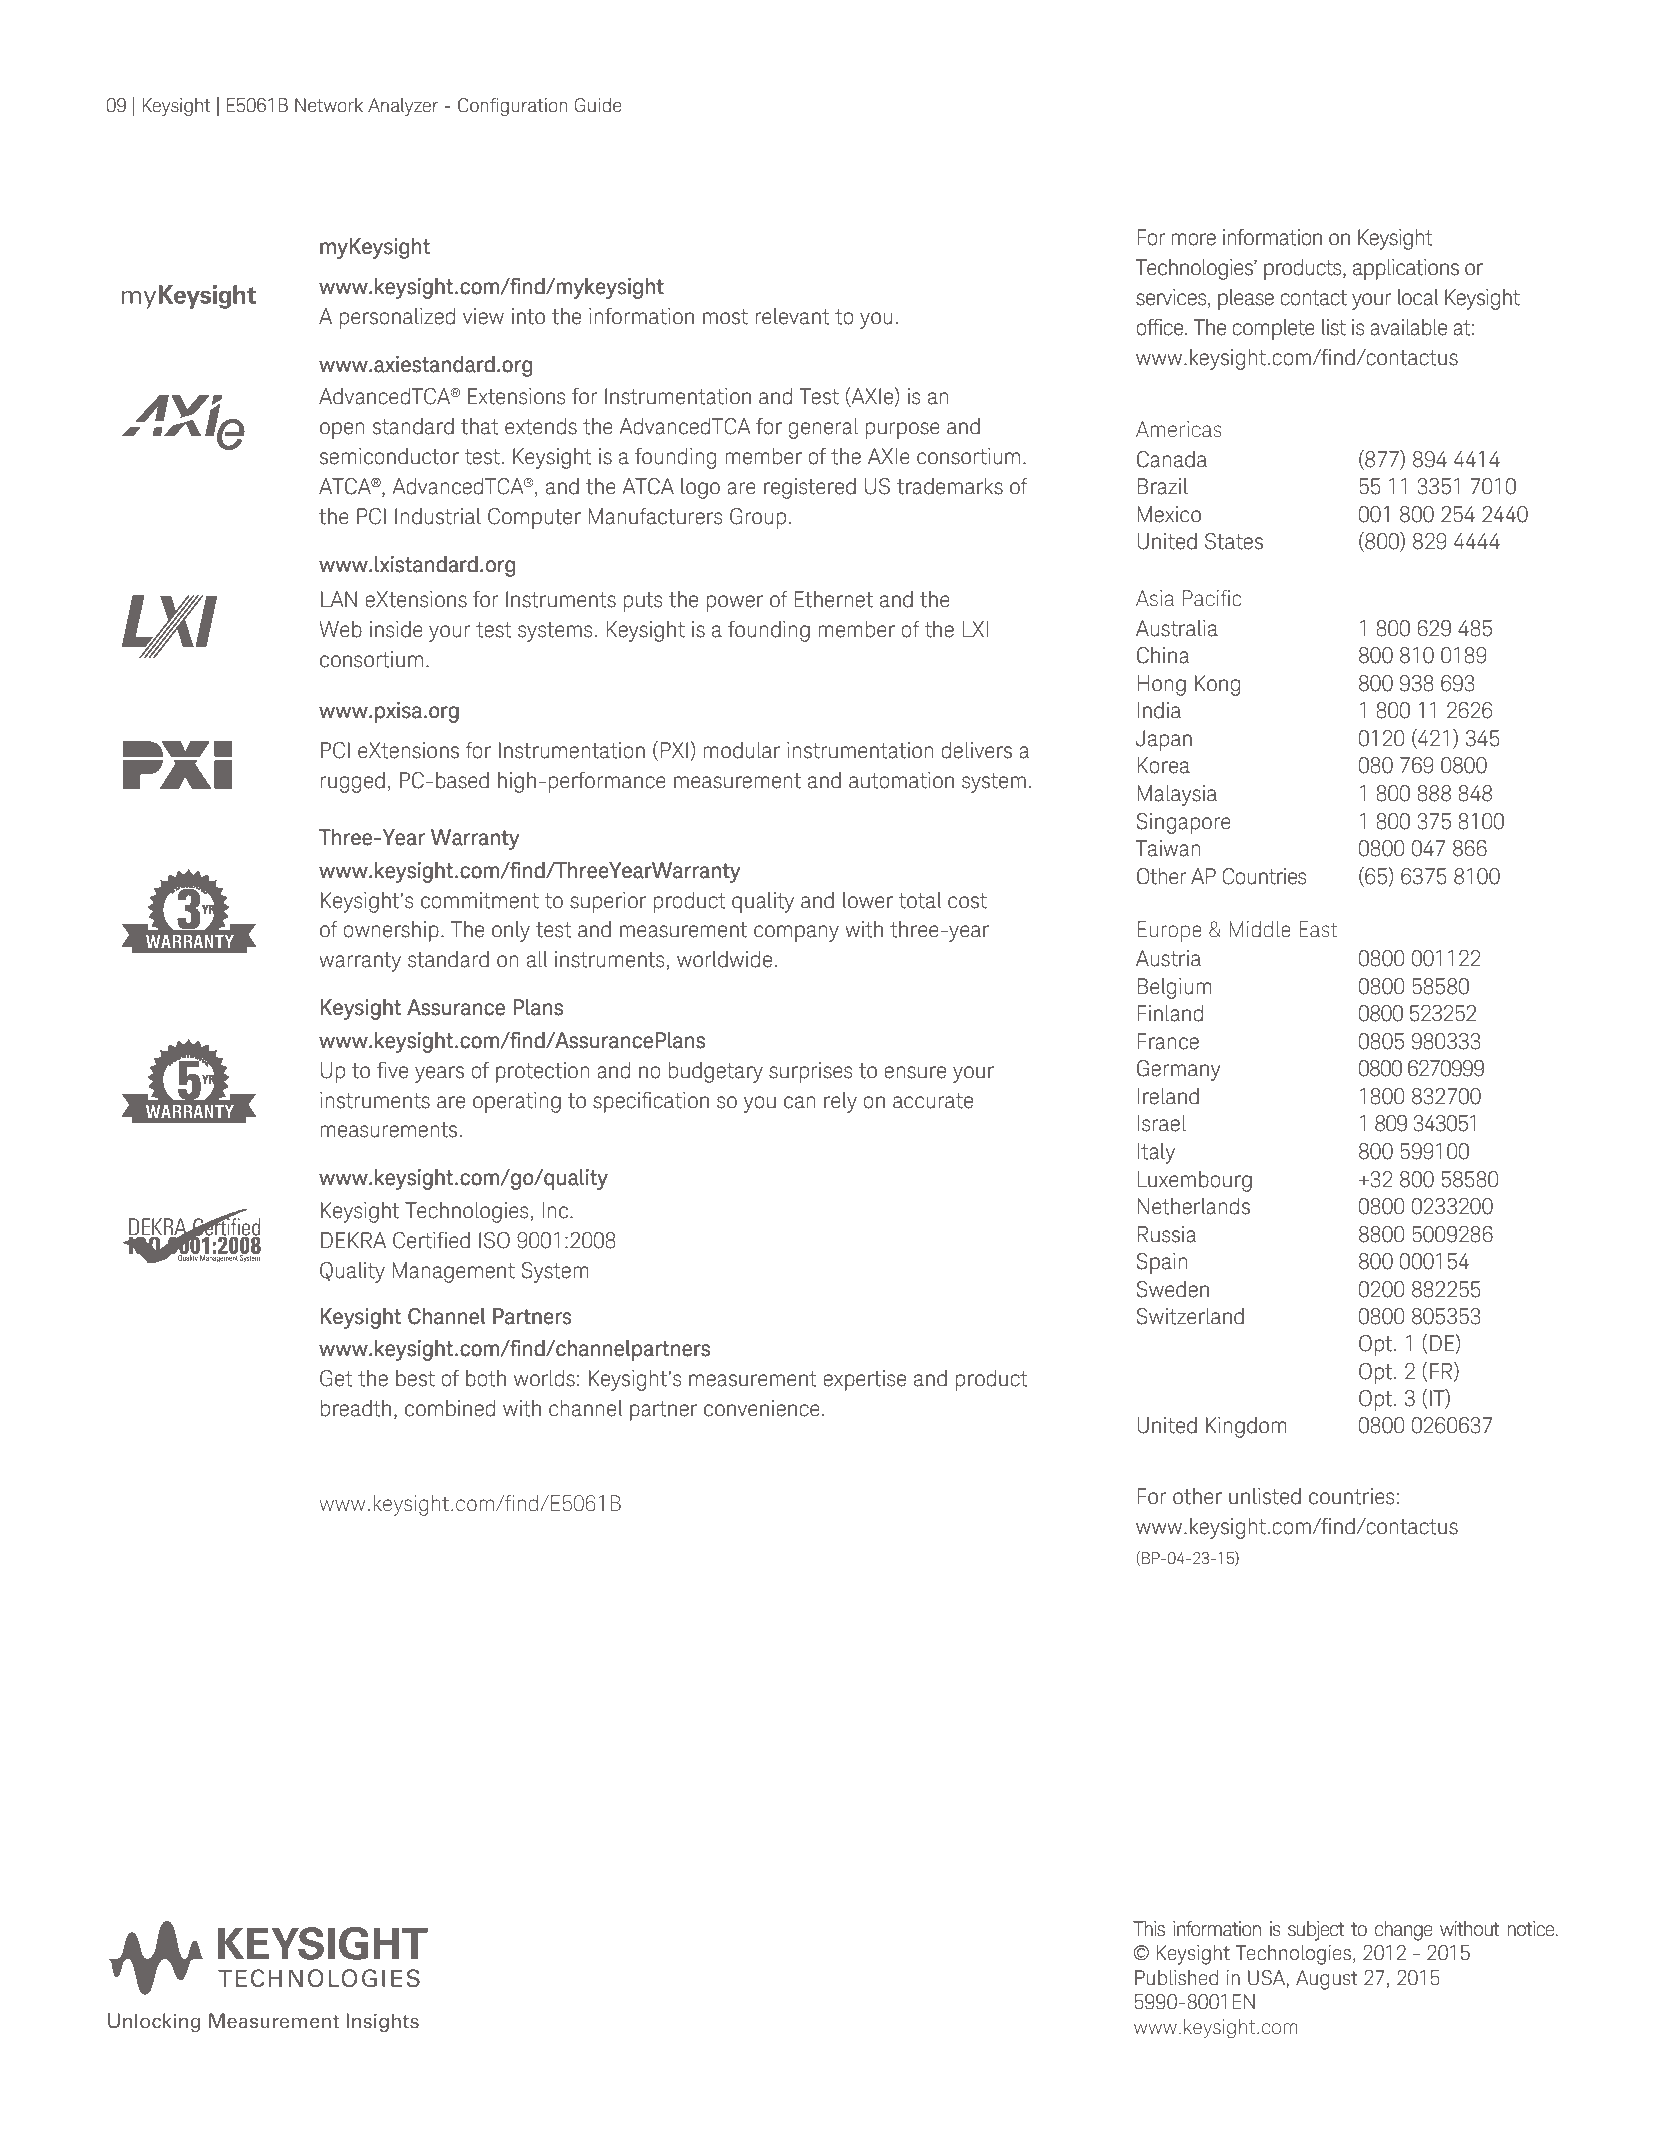  Describe the element at coordinates (1217, 685) in the screenshot. I see `Kong` at that location.
